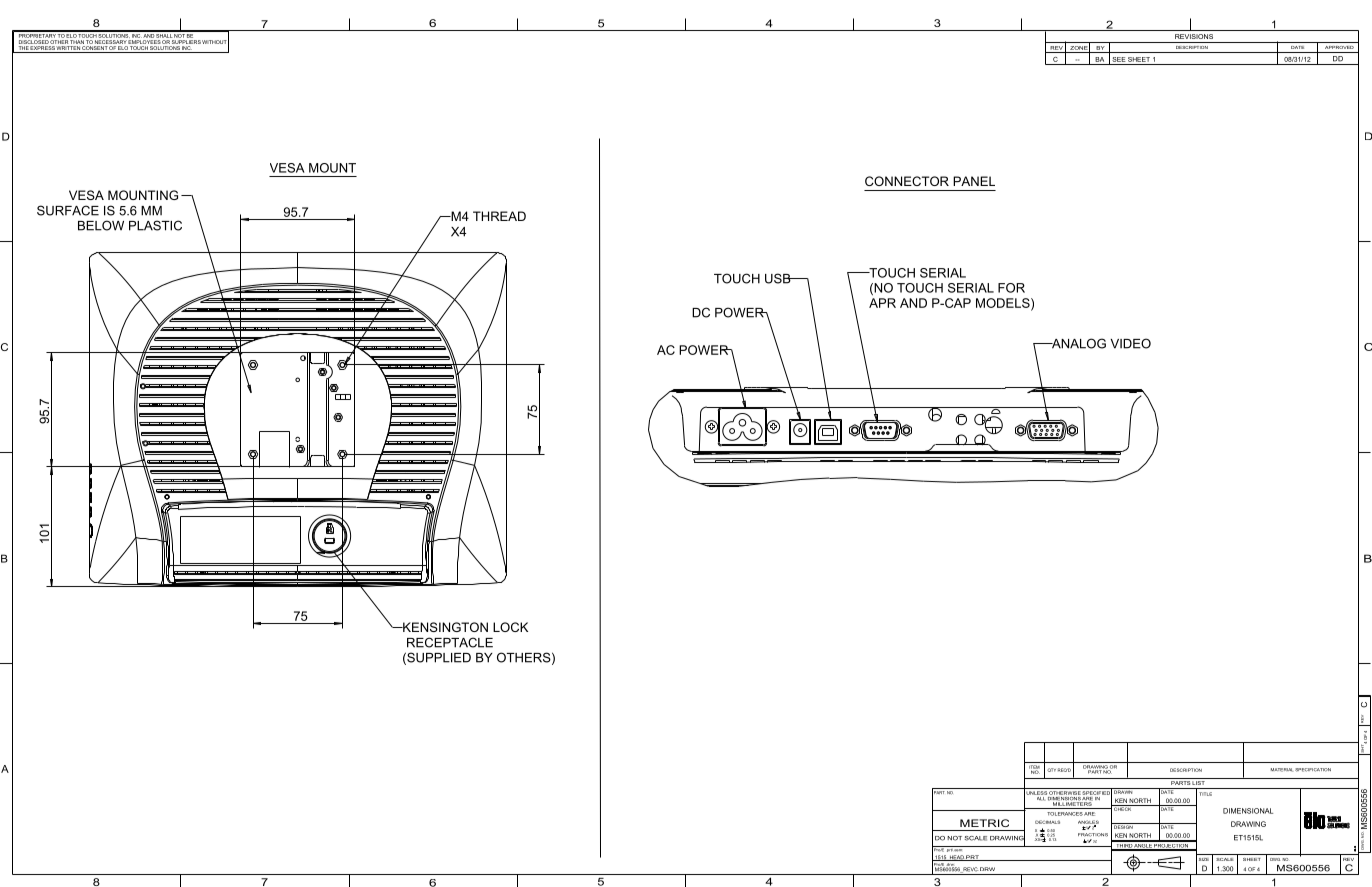  I want to click on KENSINGTON, so click(444, 627).
